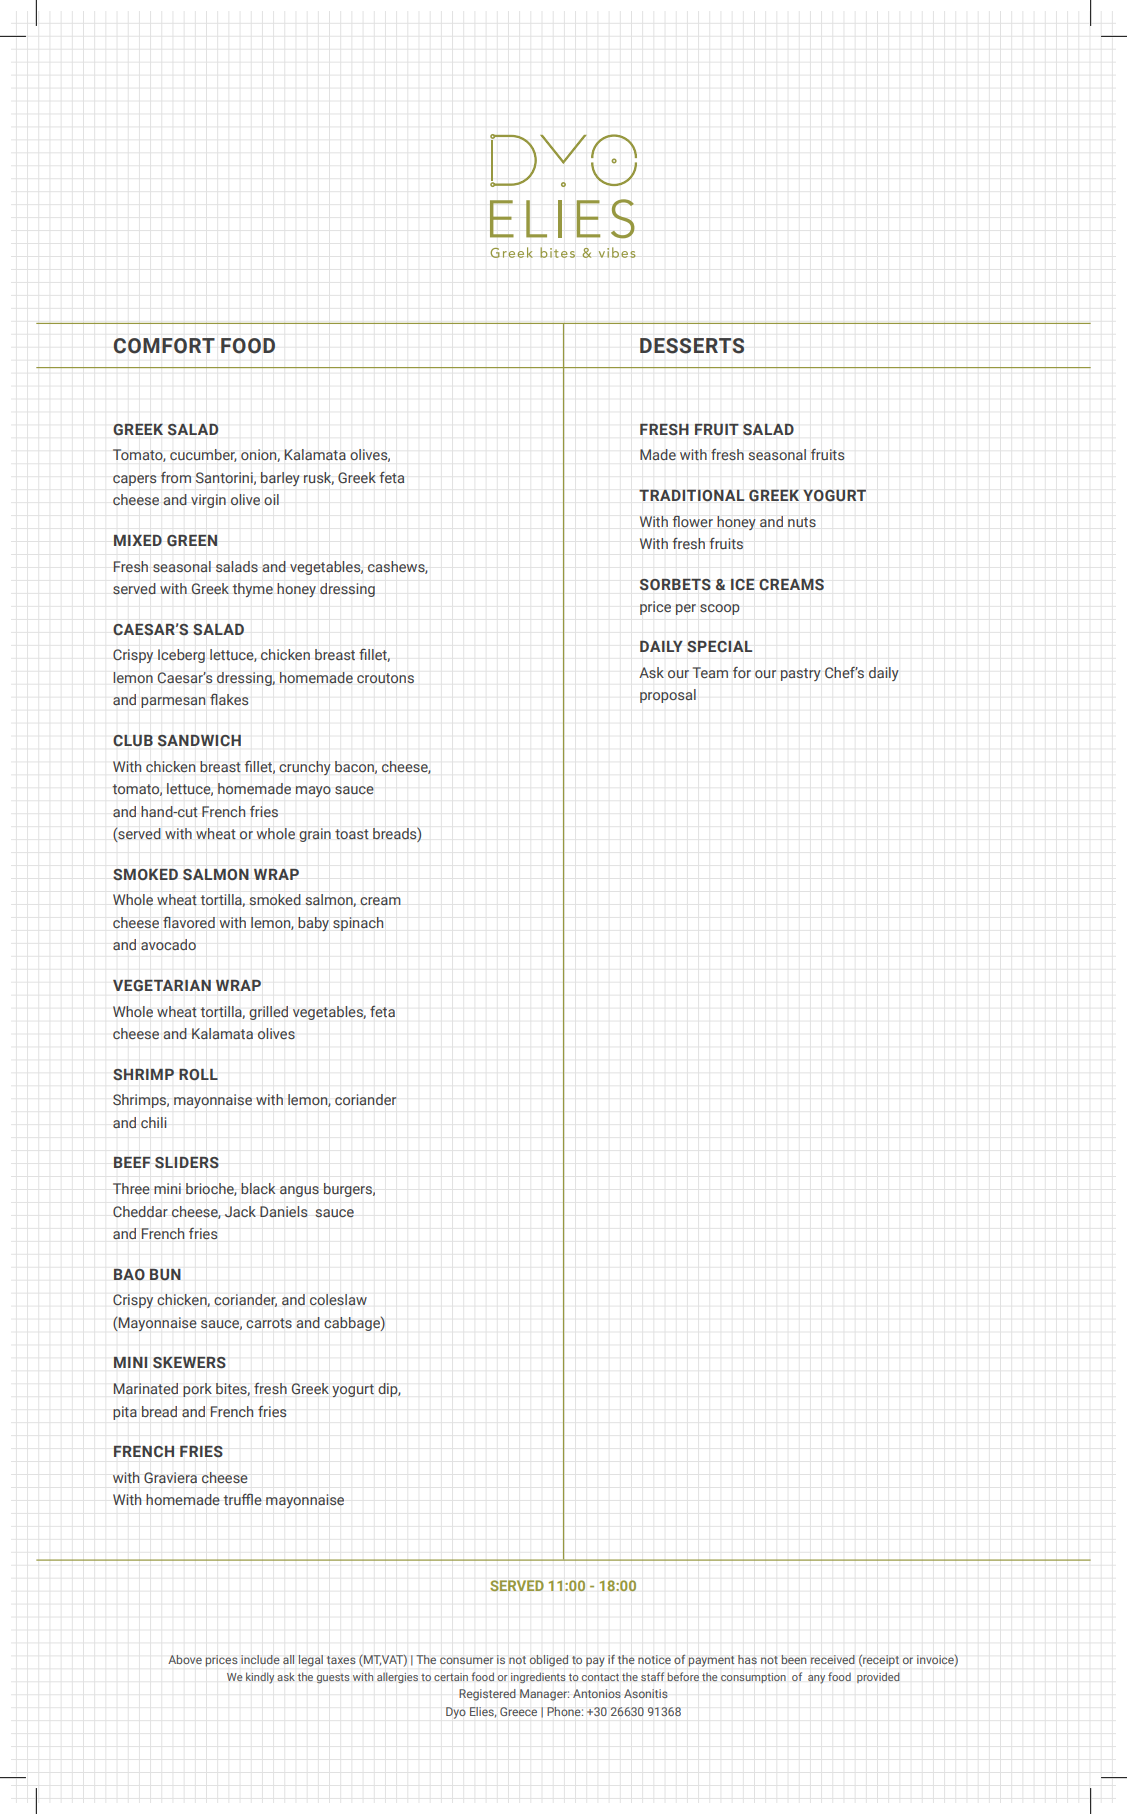 This screenshot has height=1814, width=1127. Describe the element at coordinates (802, 522) in the screenshot. I see `nuts` at that location.
